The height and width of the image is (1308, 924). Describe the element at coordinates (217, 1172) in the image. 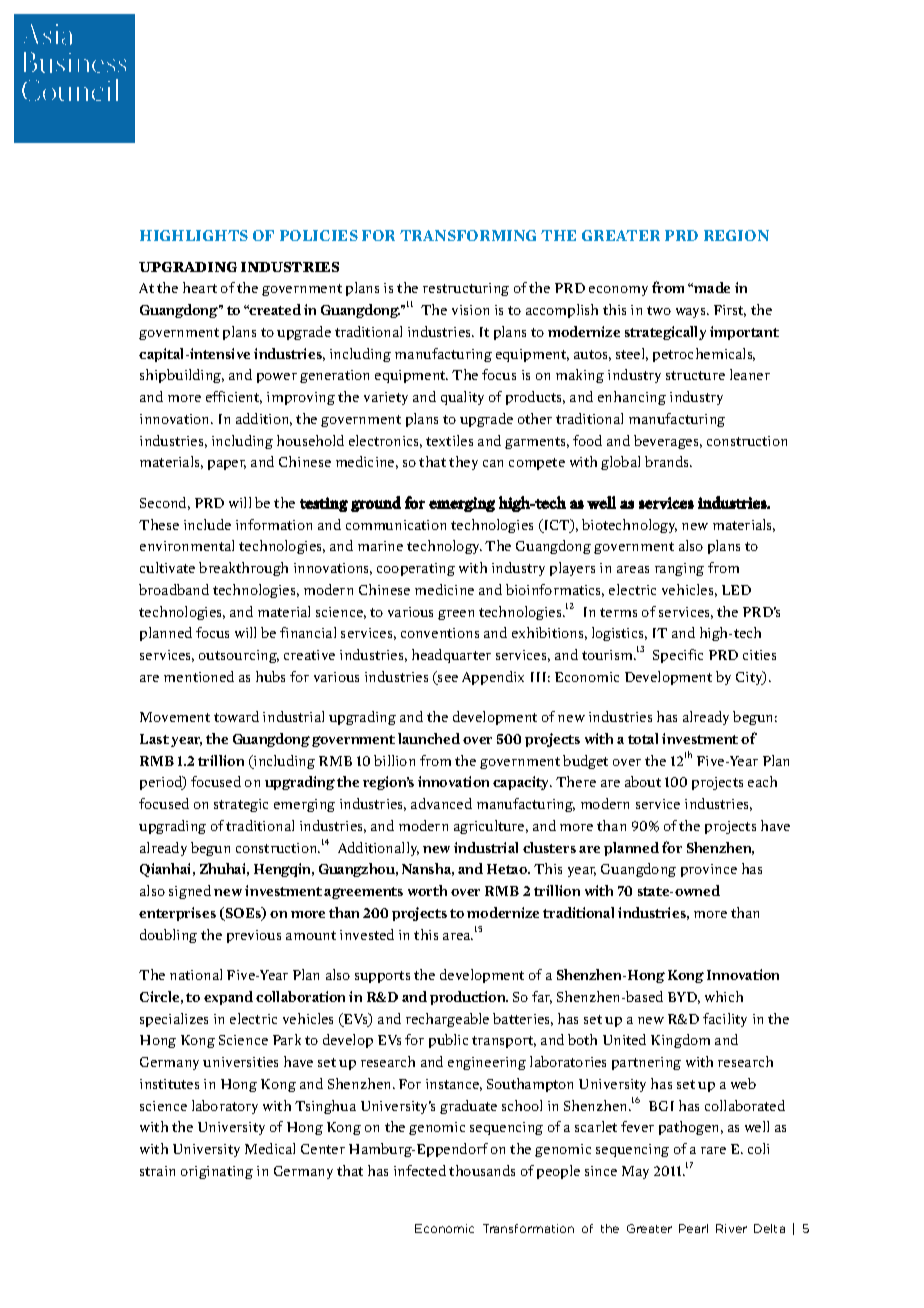

I see `originating` at that location.
